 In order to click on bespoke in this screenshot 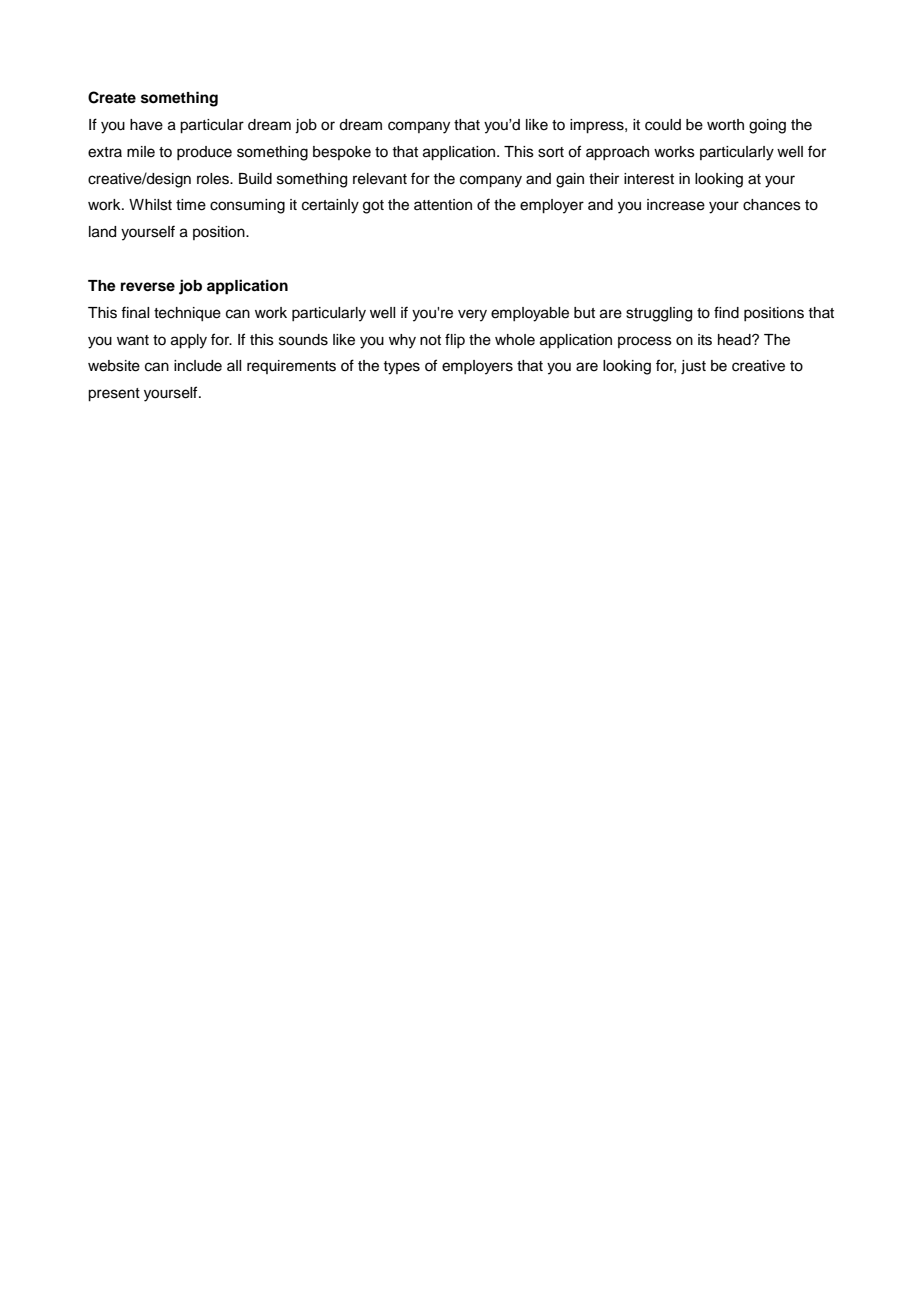, I will do `click(342, 153)`.
